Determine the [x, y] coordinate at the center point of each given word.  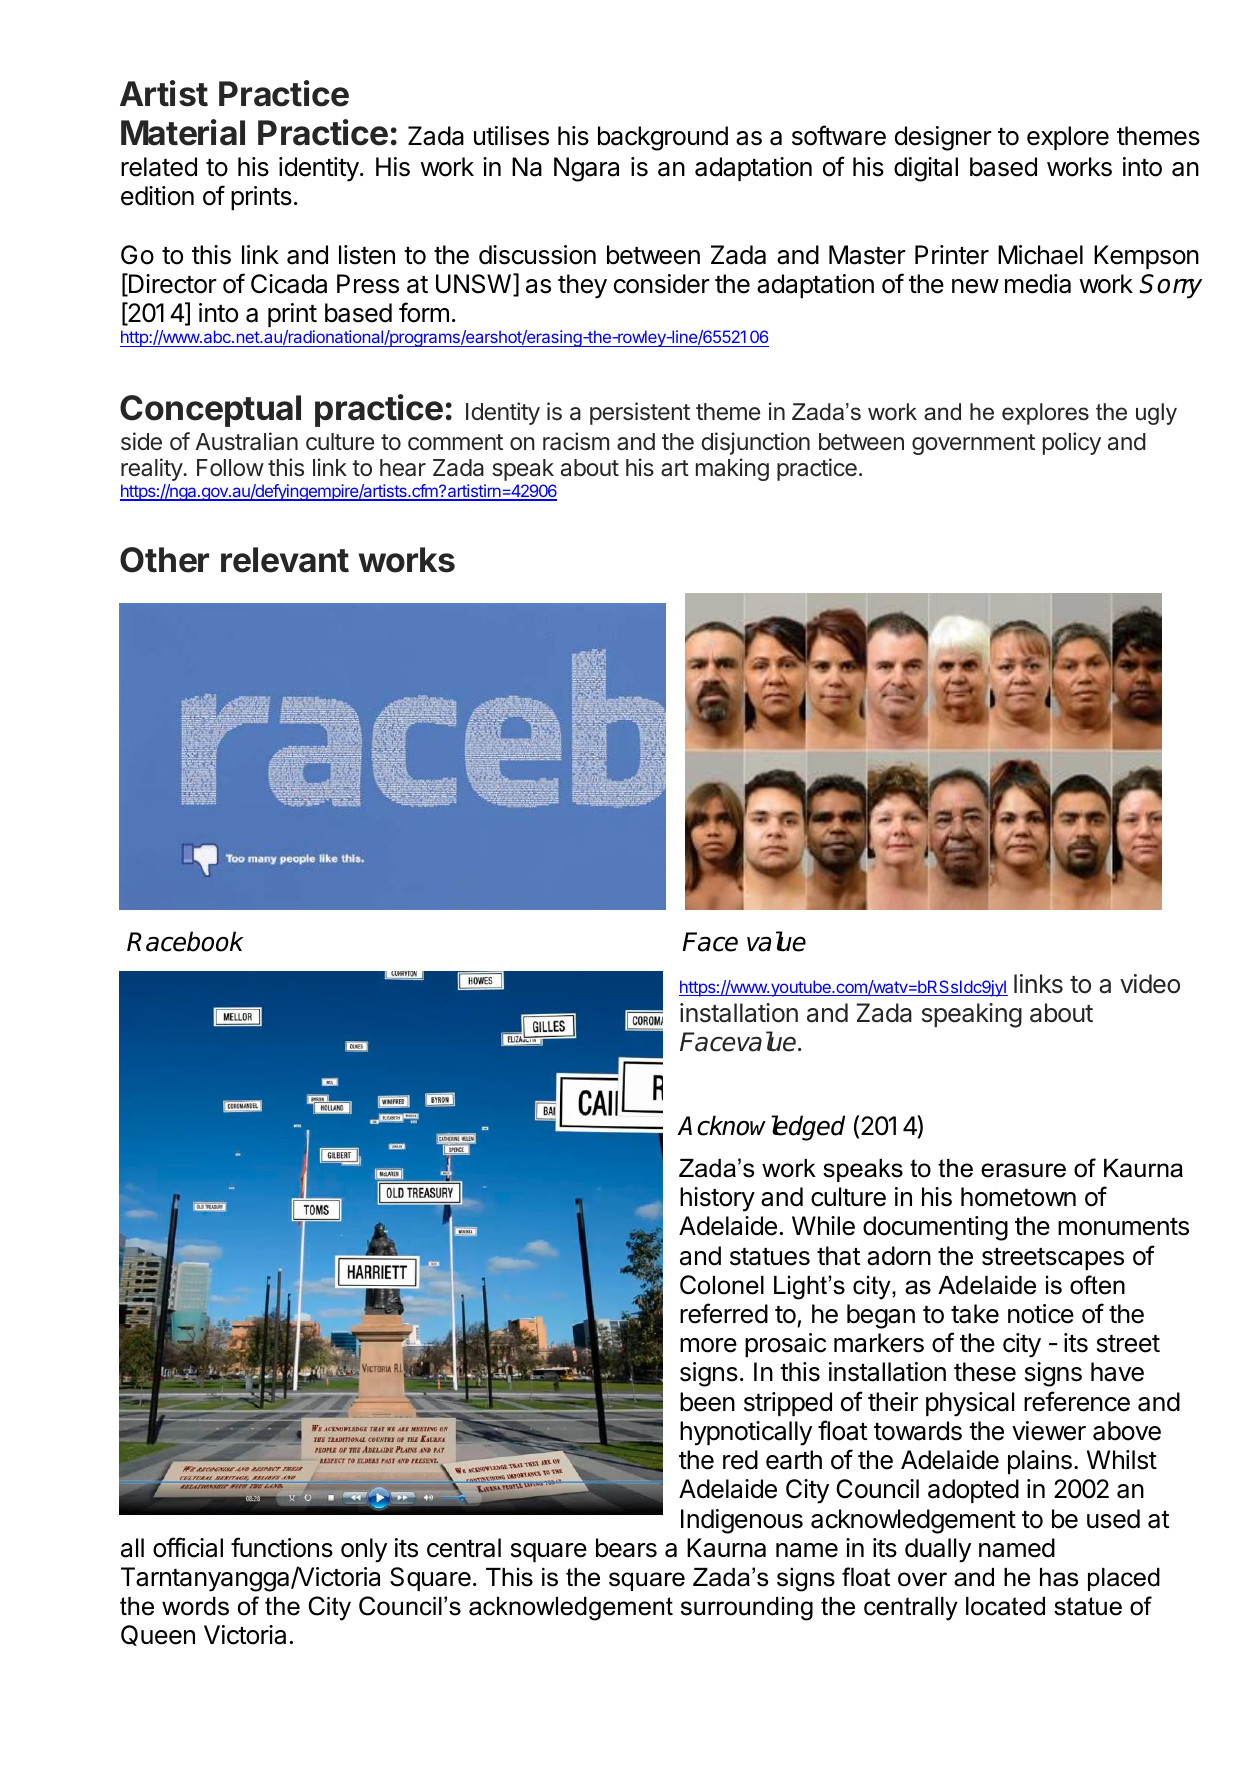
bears [626, 1548]
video [1150, 984]
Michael [1040, 255]
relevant [285, 560]
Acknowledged [761, 1128]
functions [282, 1547]
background [663, 138]
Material [183, 132]
